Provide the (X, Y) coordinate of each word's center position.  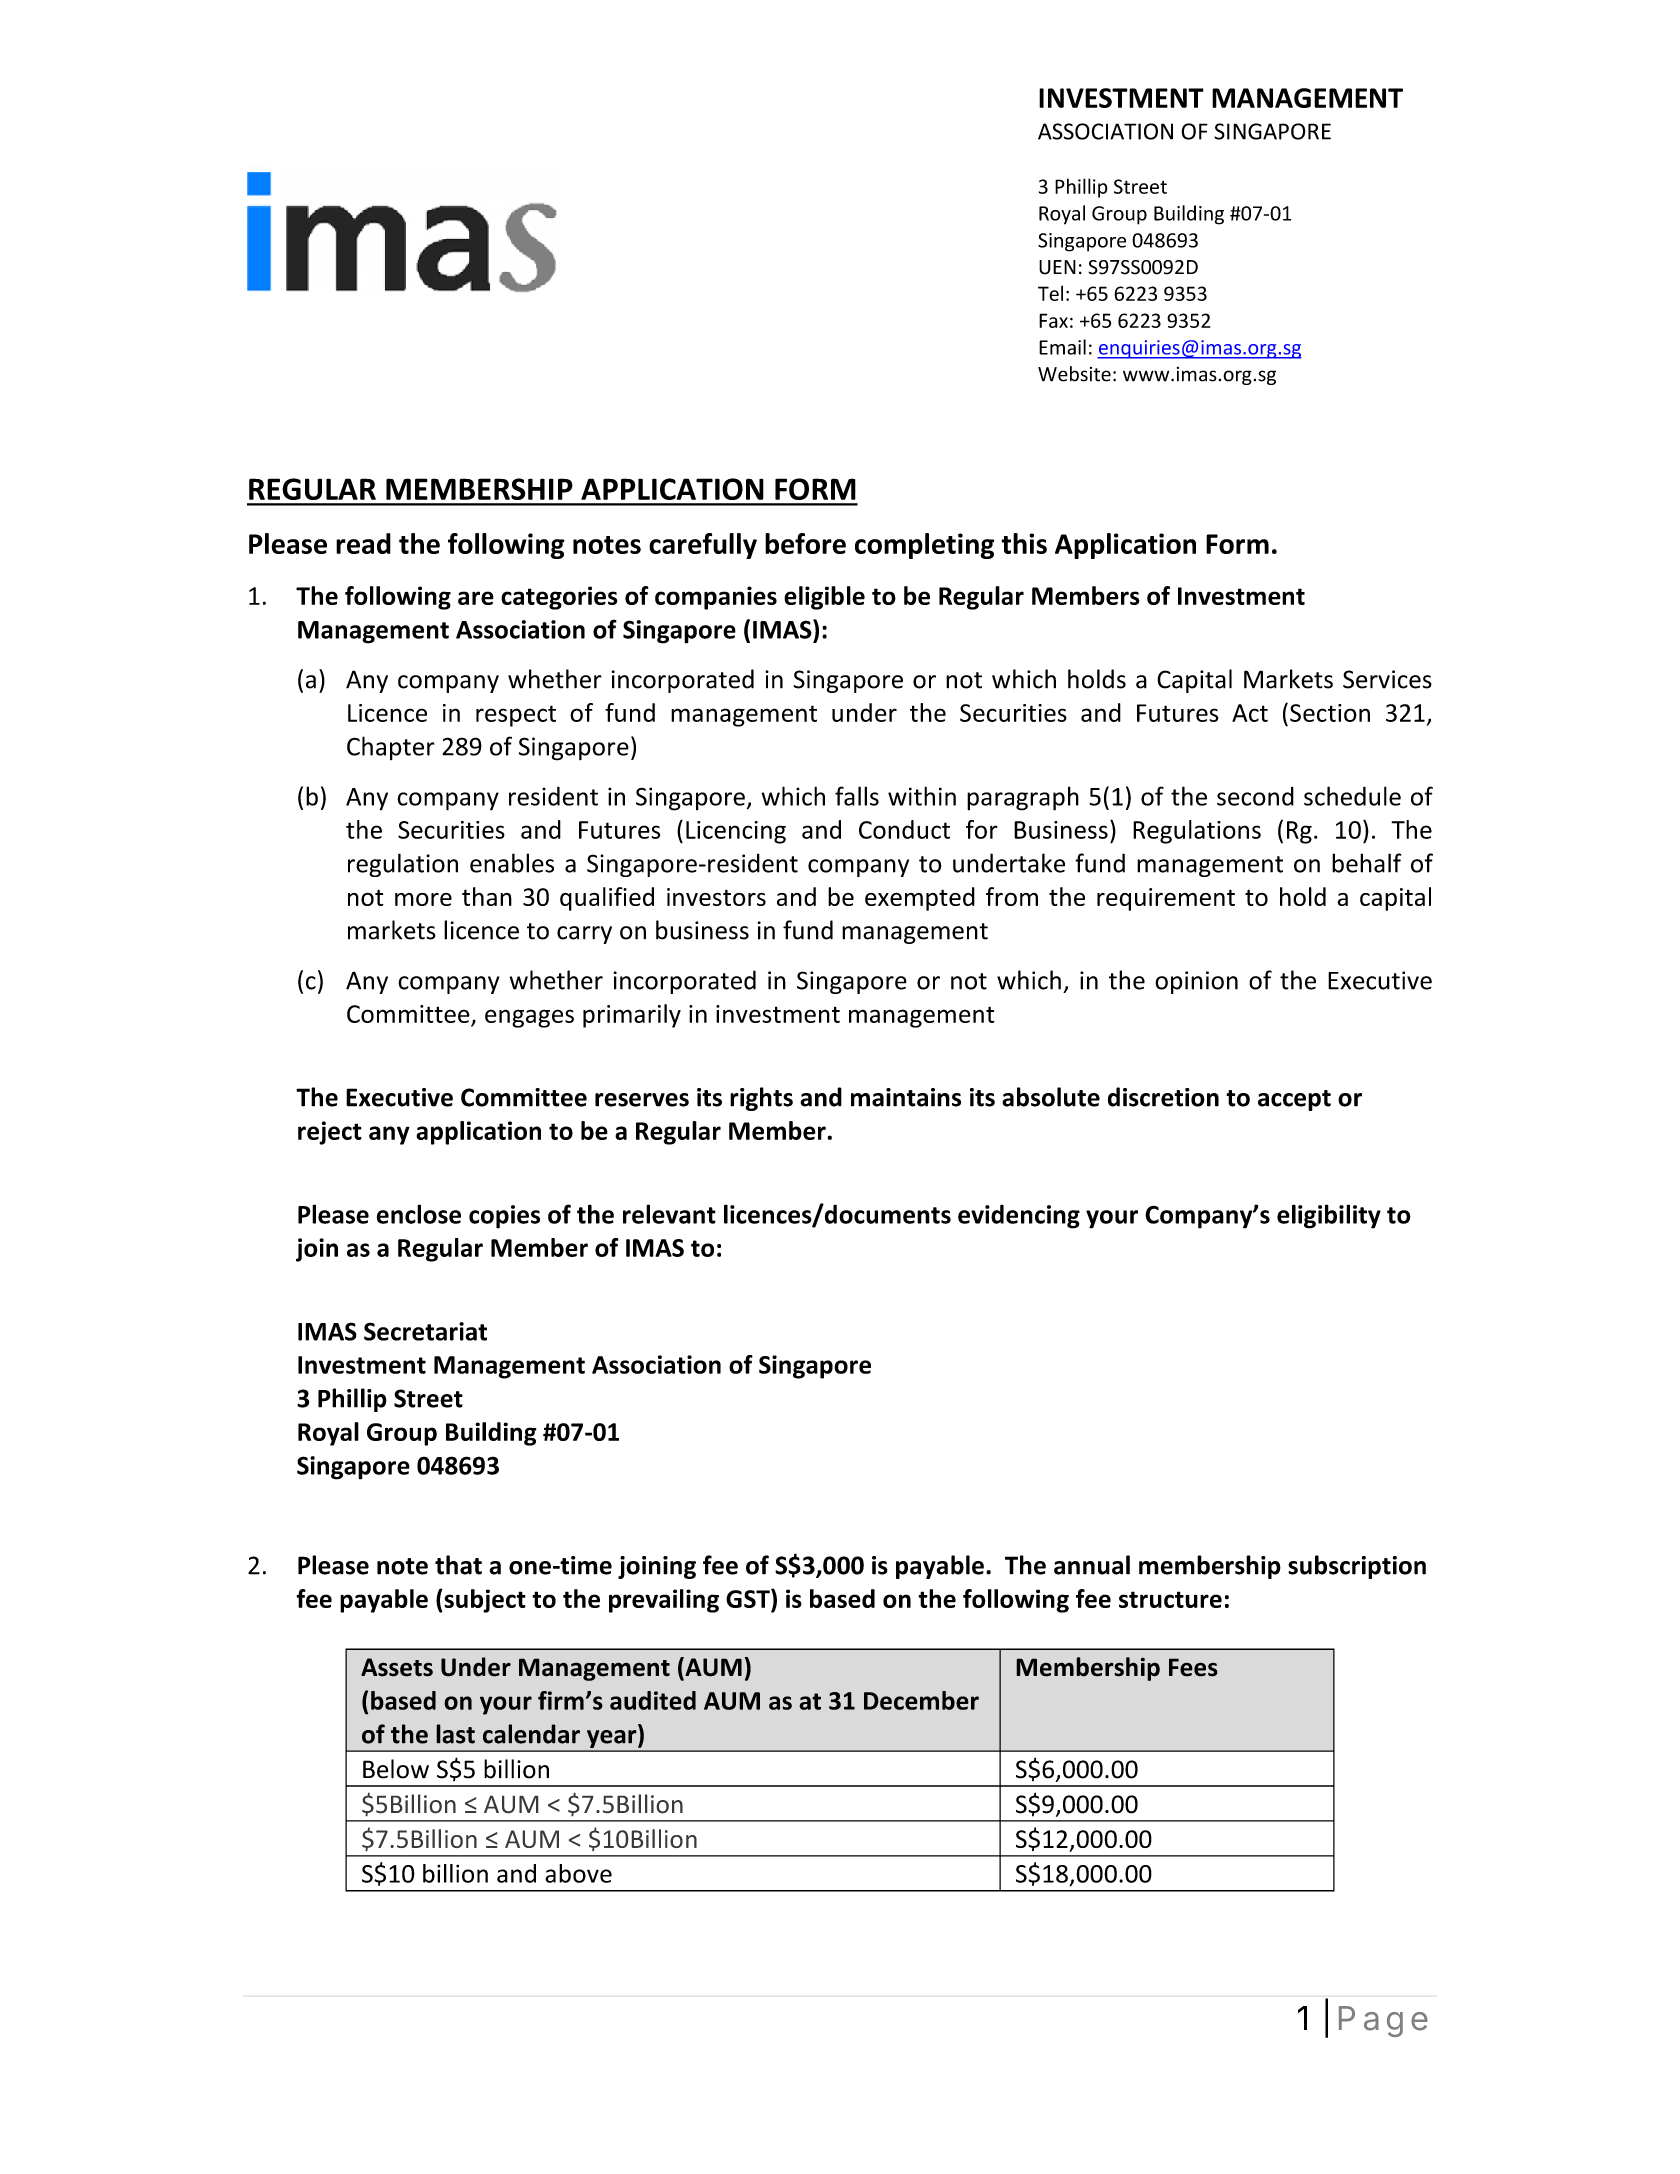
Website (1074, 374)
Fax (1053, 320)
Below (396, 1769)
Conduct (904, 829)
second (1255, 796)
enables (512, 863)
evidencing (1019, 1216)
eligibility (1329, 1216)
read (363, 543)
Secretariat (425, 1331)
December (921, 1700)
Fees (1193, 1667)
